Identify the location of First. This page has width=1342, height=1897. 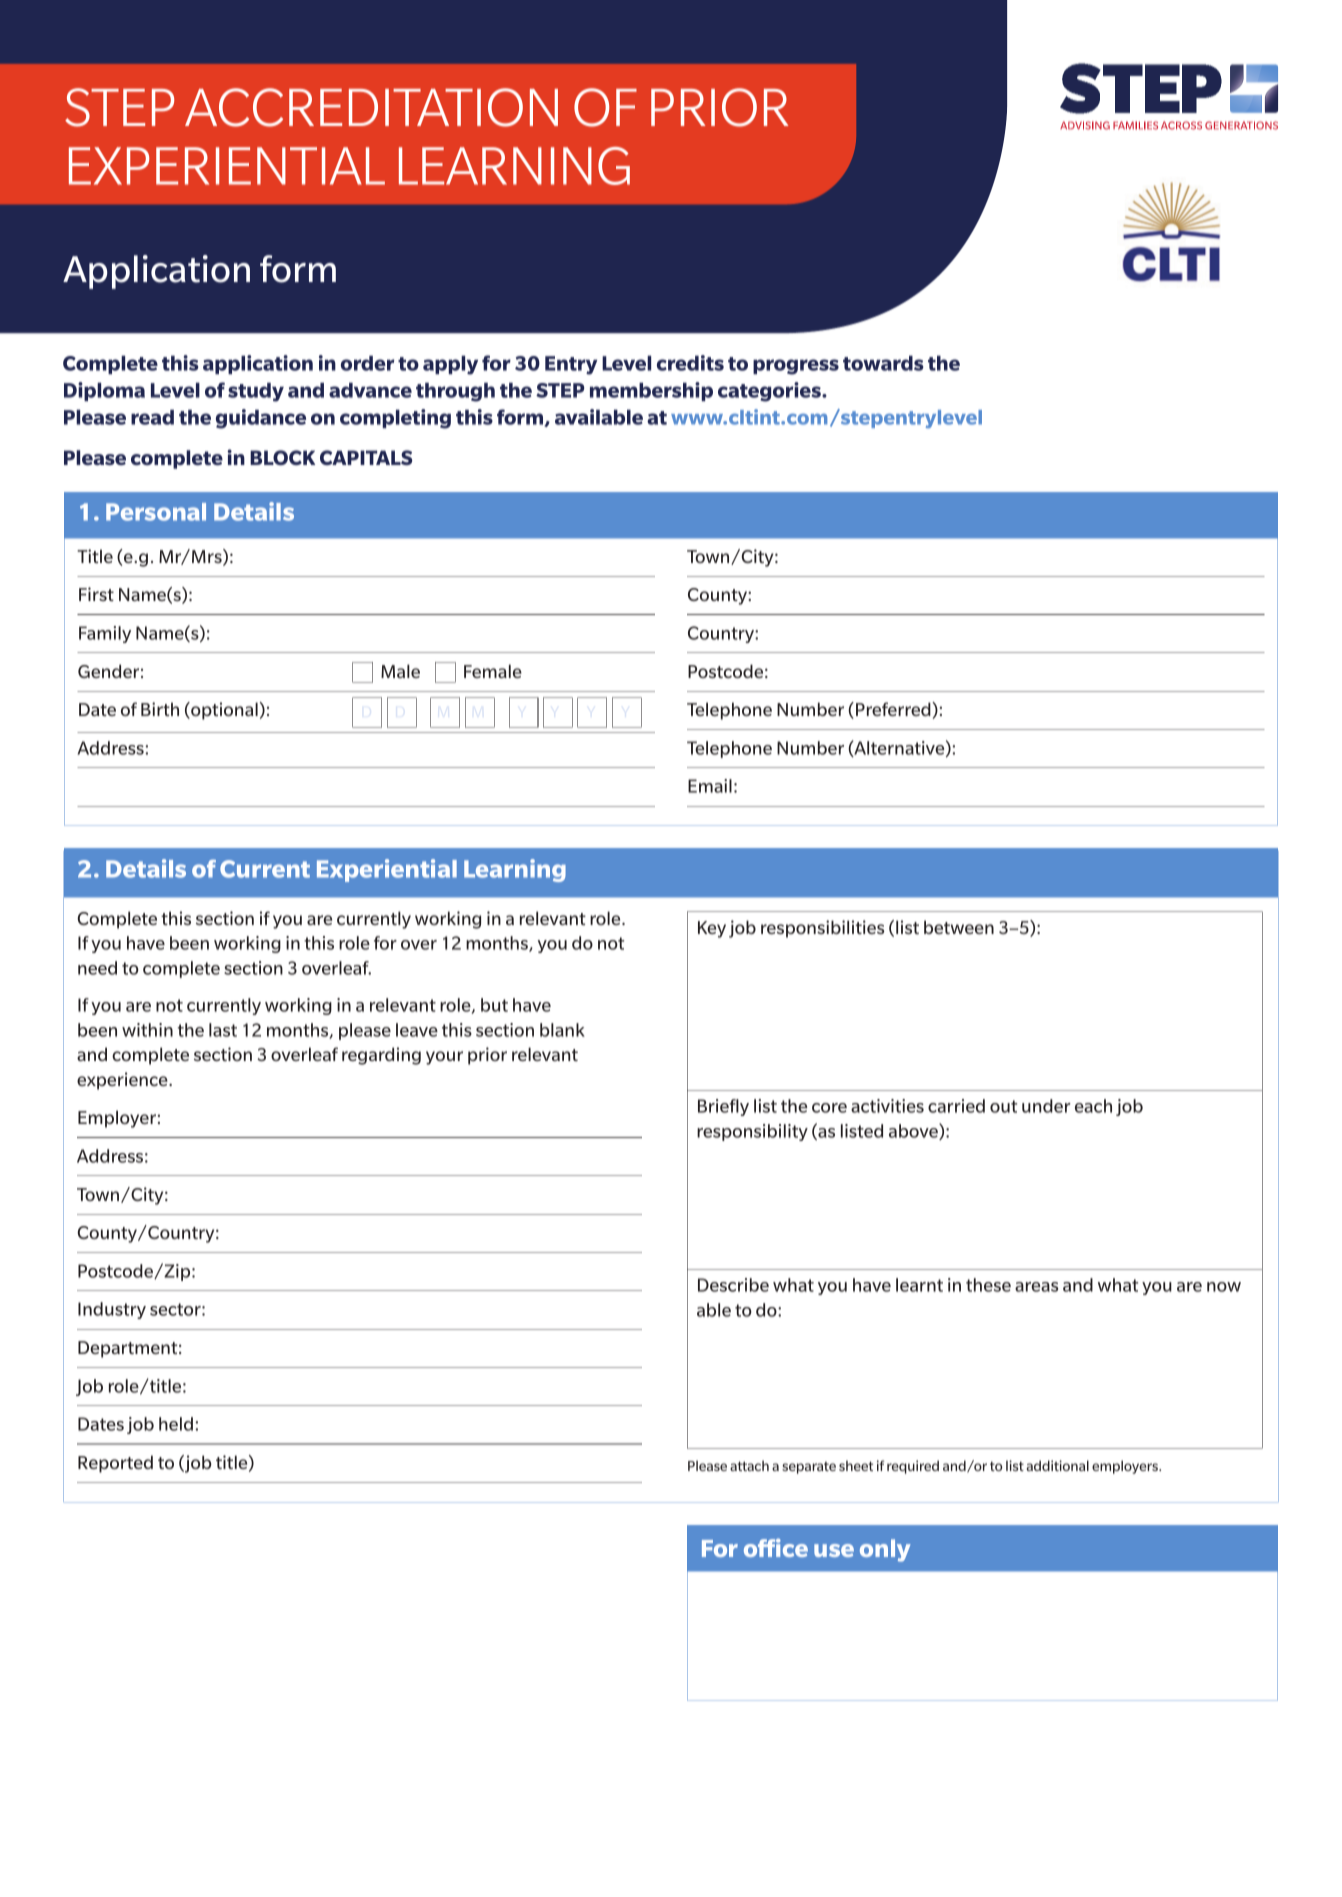
(96, 594).
